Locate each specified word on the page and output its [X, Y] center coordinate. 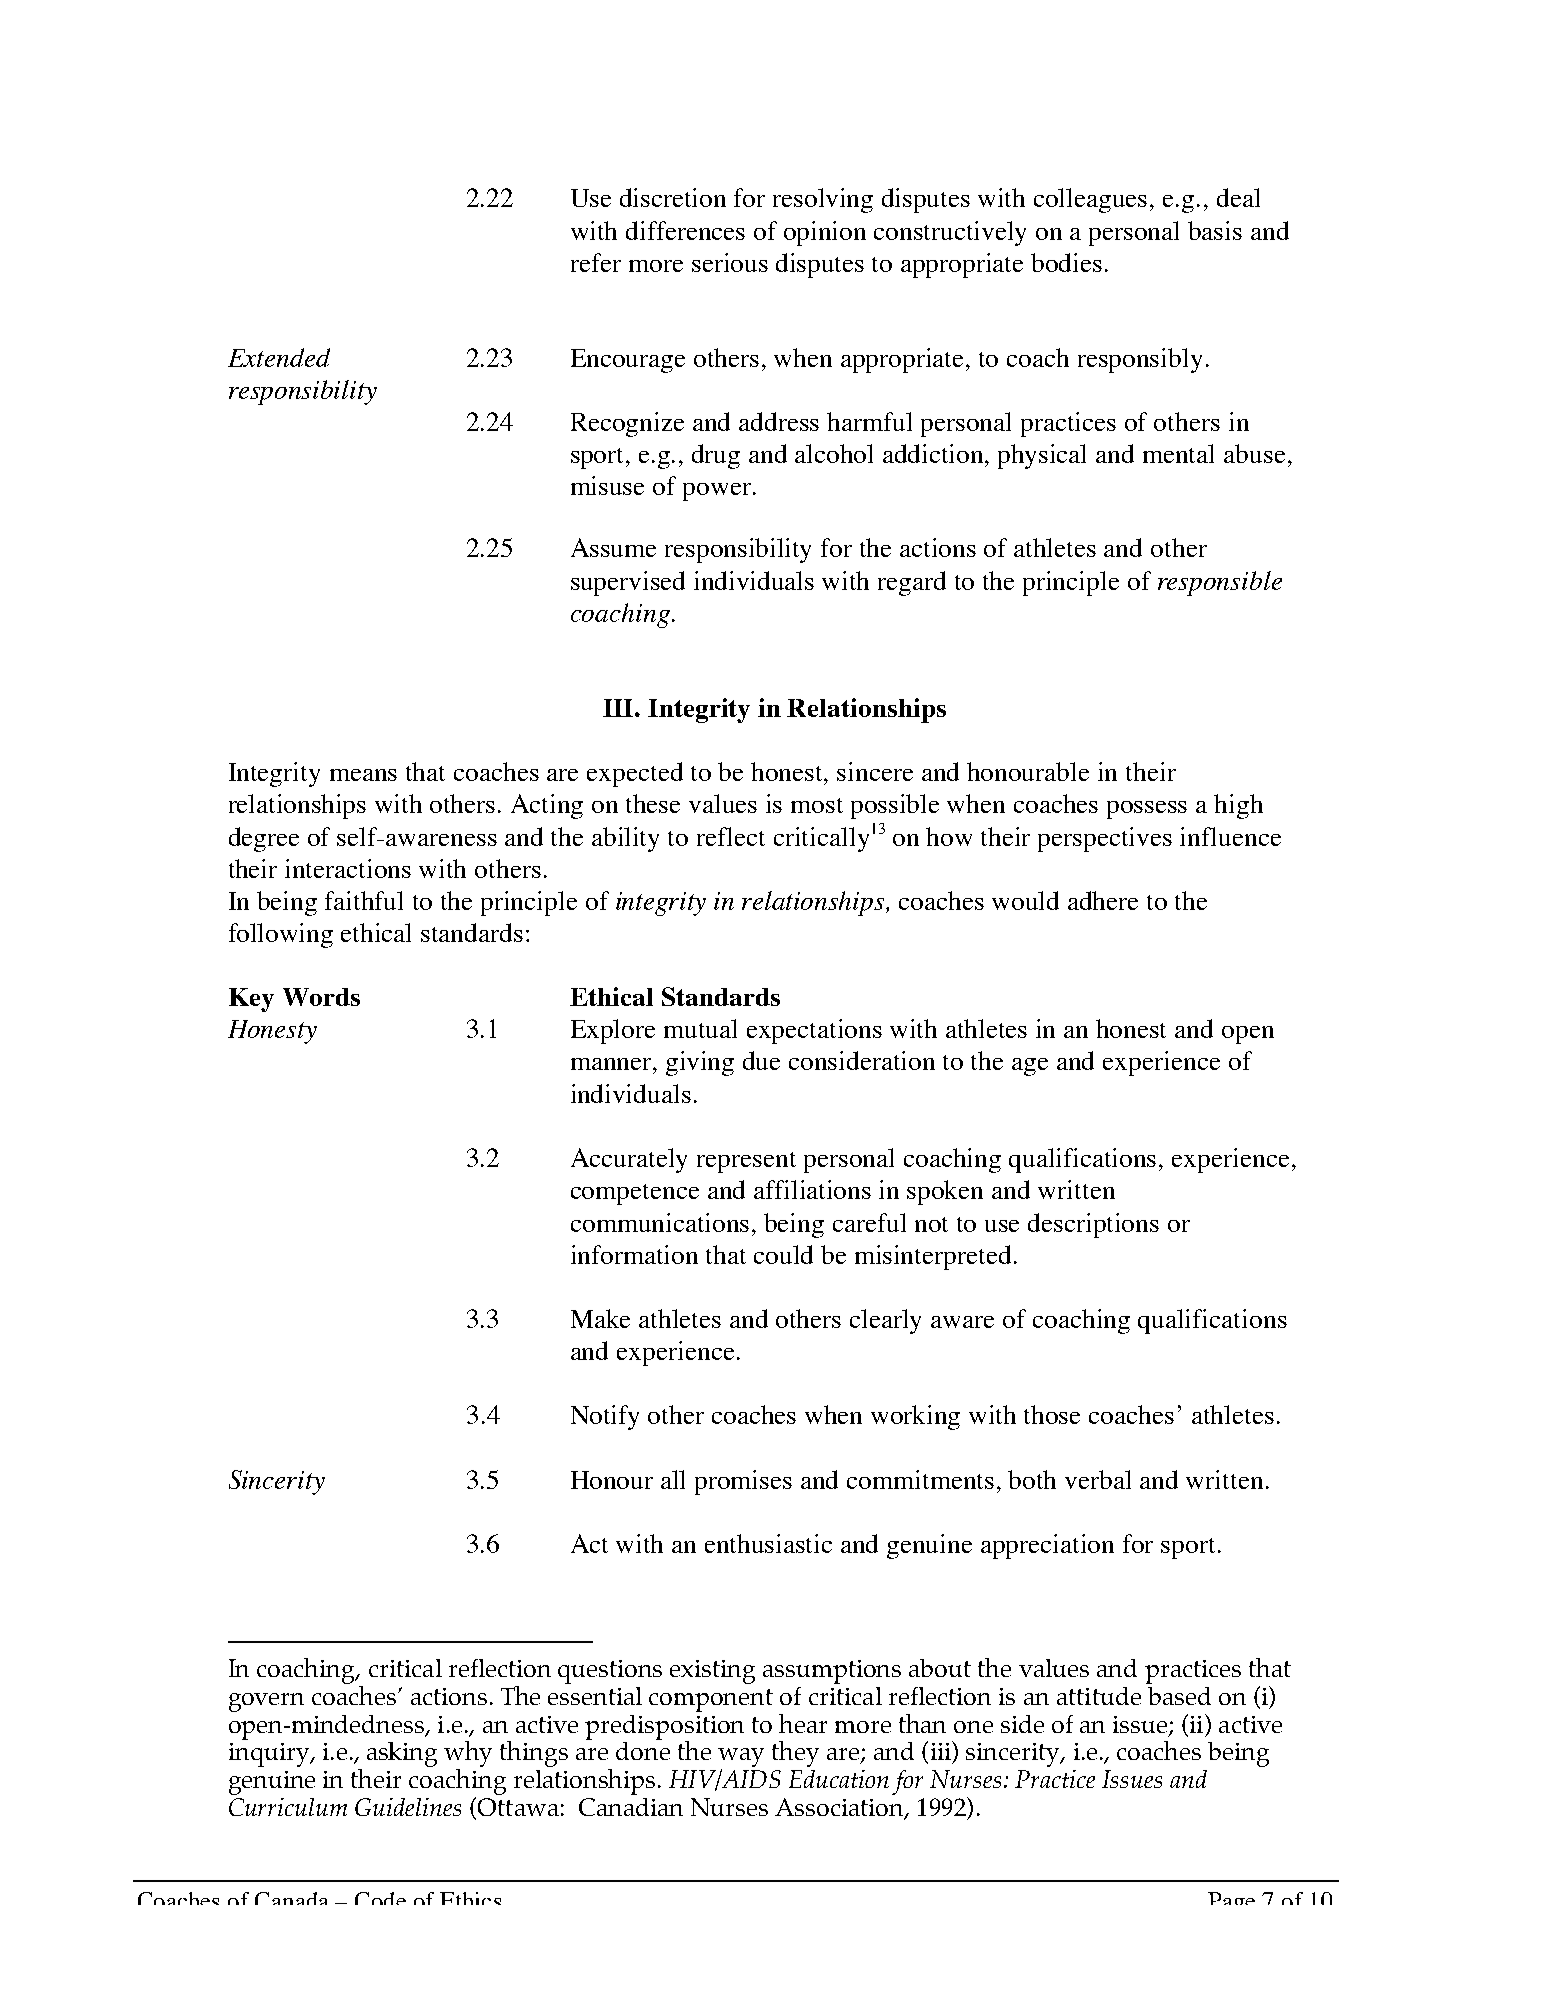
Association [840, 1808]
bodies [1066, 262]
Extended [279, 357]
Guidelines [408, 1807]
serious [730, 262]
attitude [1099, 1696]
